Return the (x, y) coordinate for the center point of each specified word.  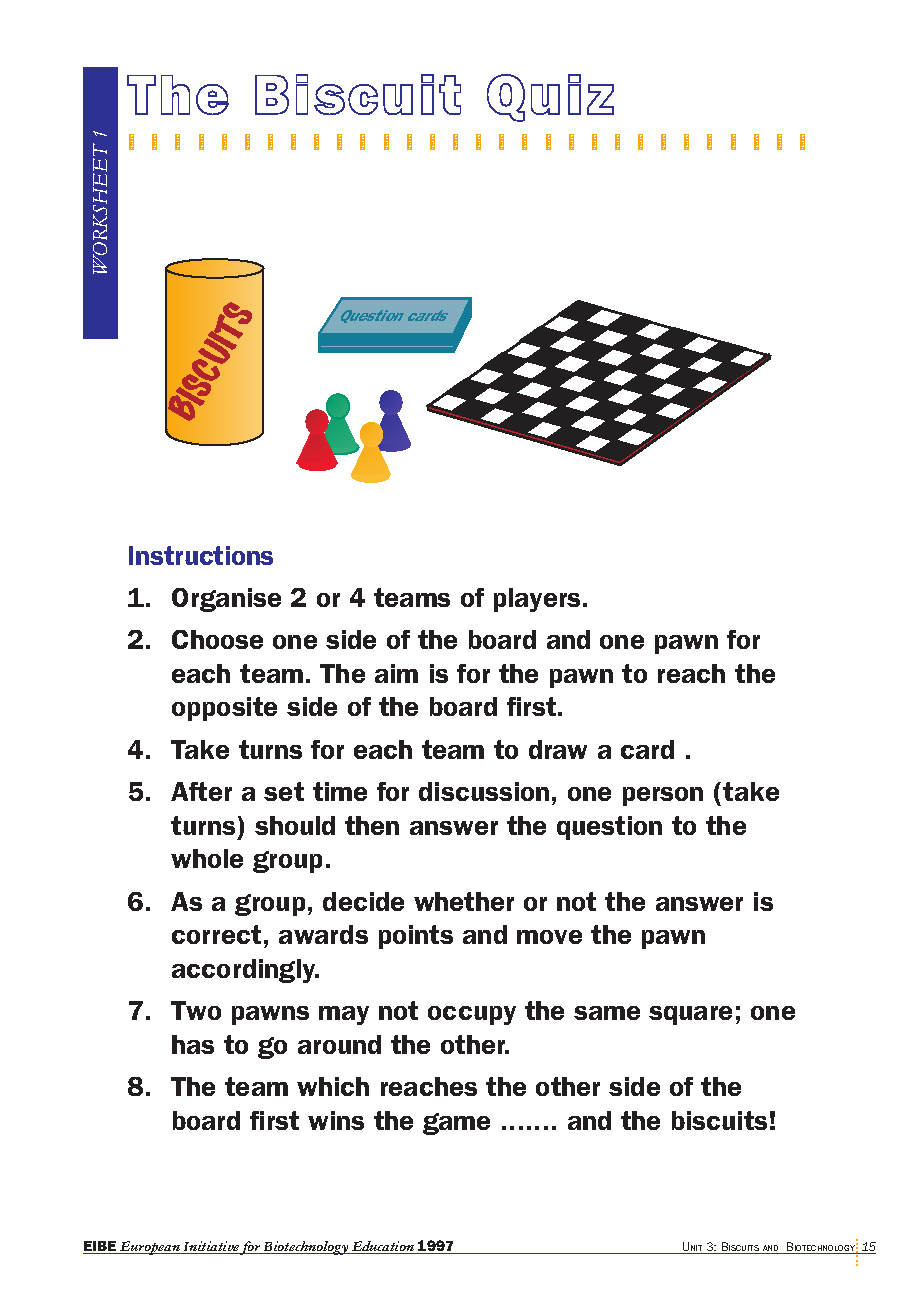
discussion (484, 791)
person (663, 796)
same (607, 1013)
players (537, 600)
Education (383, 1247)
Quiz (550, 98)
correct (216, 934)
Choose (217, 639)
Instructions (201, 555)
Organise (226, 600)
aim (396, 673)
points (416, 937)
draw (558, 749)
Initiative (211, 1247)
